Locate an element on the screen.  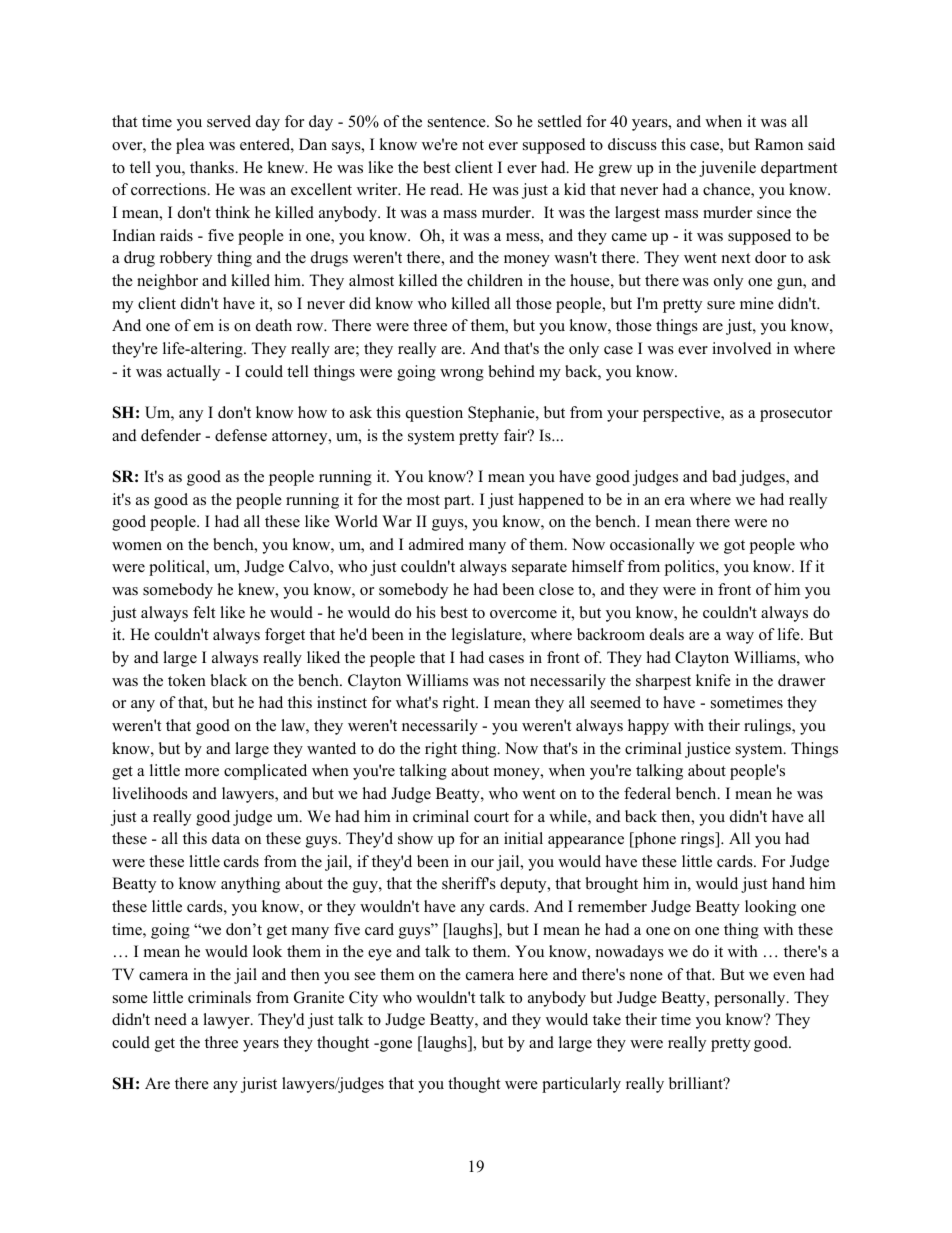
legislature is located at coordinates (488, 636).
